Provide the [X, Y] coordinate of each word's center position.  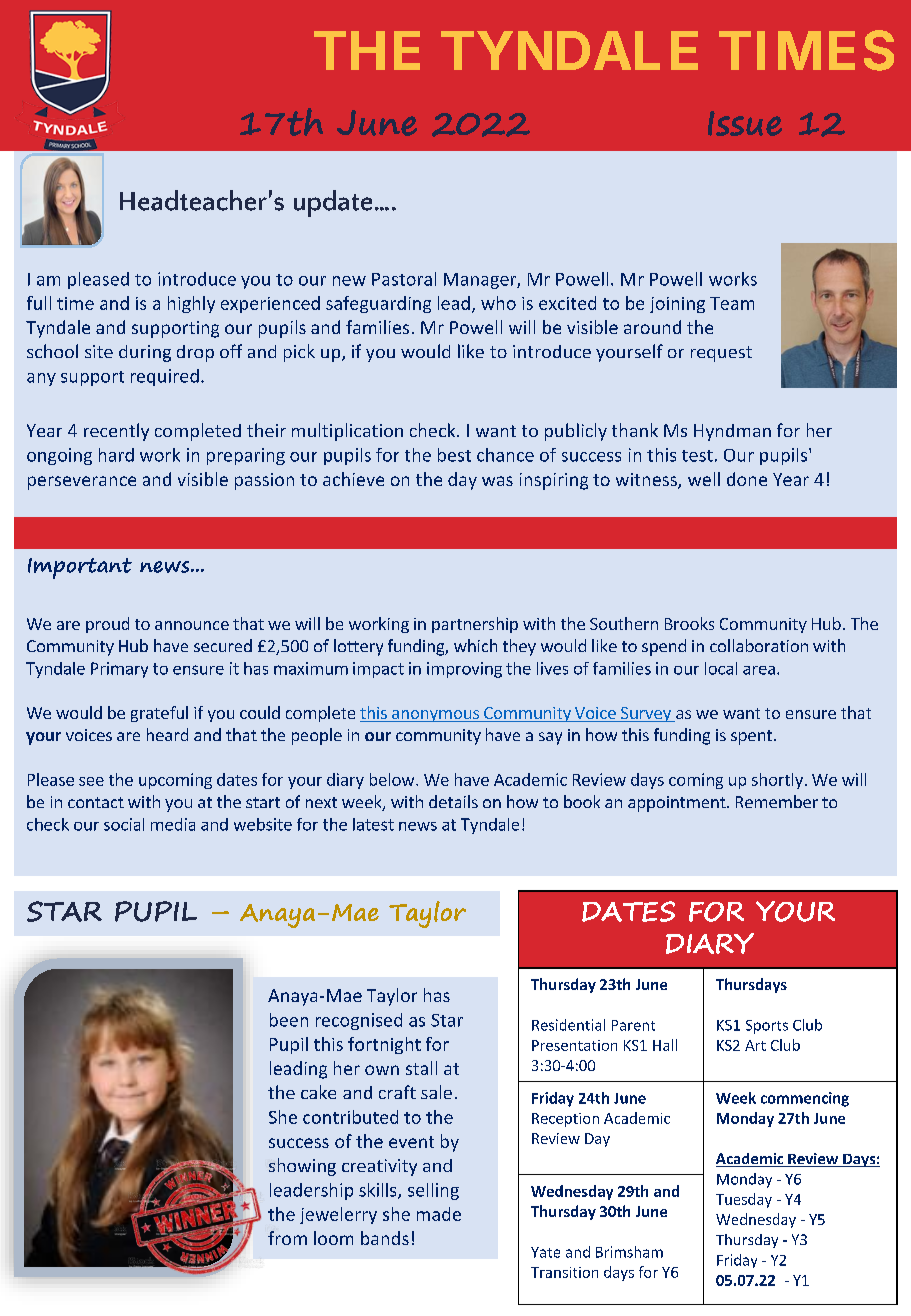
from [287, 1238]
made [439, 1214]
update [333, 203]
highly [191, 304]
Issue [745, 123]
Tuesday [744, 1200]
